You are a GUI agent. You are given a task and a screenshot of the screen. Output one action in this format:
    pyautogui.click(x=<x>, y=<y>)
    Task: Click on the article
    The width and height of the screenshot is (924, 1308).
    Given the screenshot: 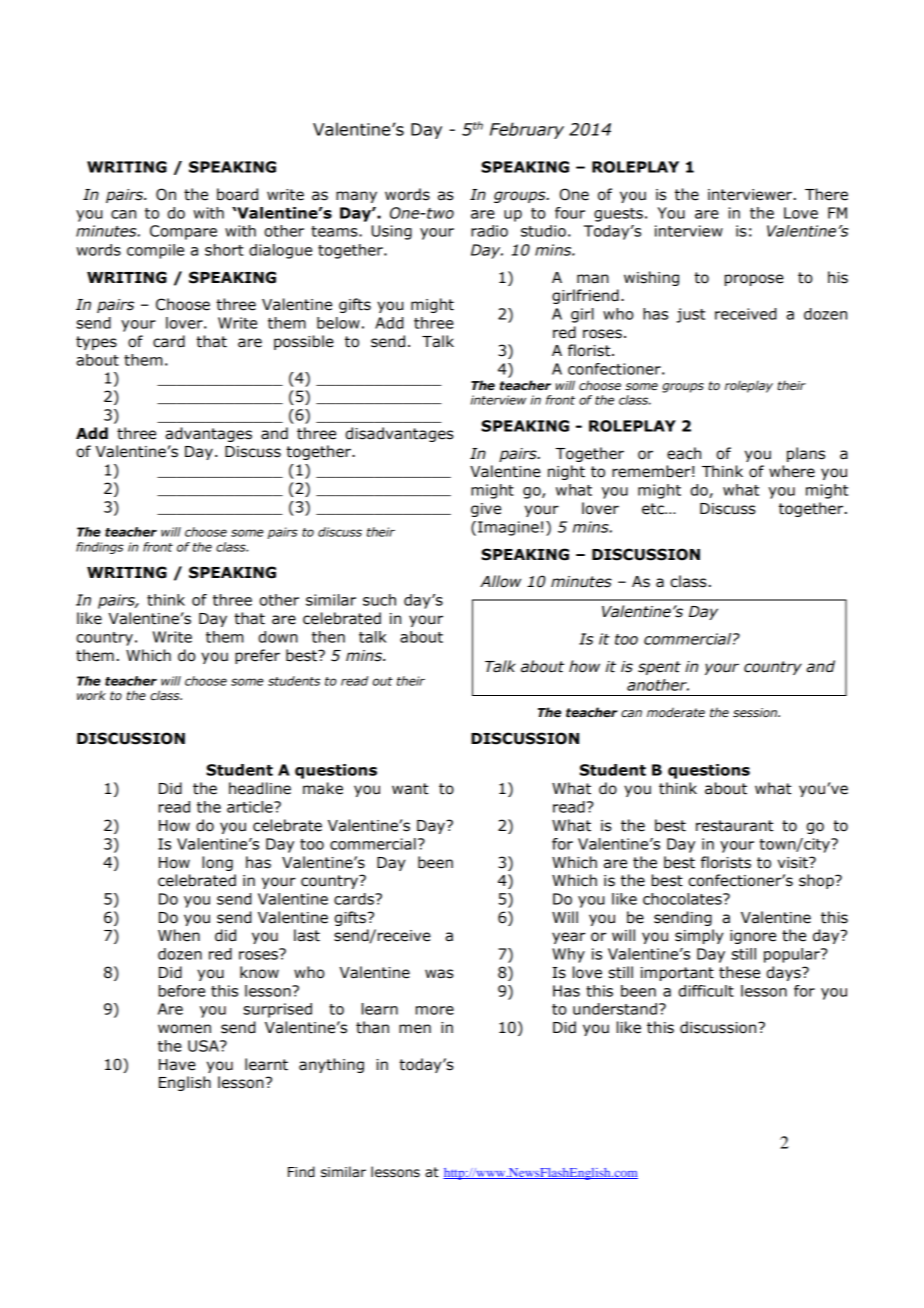 What is the action you would take?
    pyautogui.click(x=251, y=807)
